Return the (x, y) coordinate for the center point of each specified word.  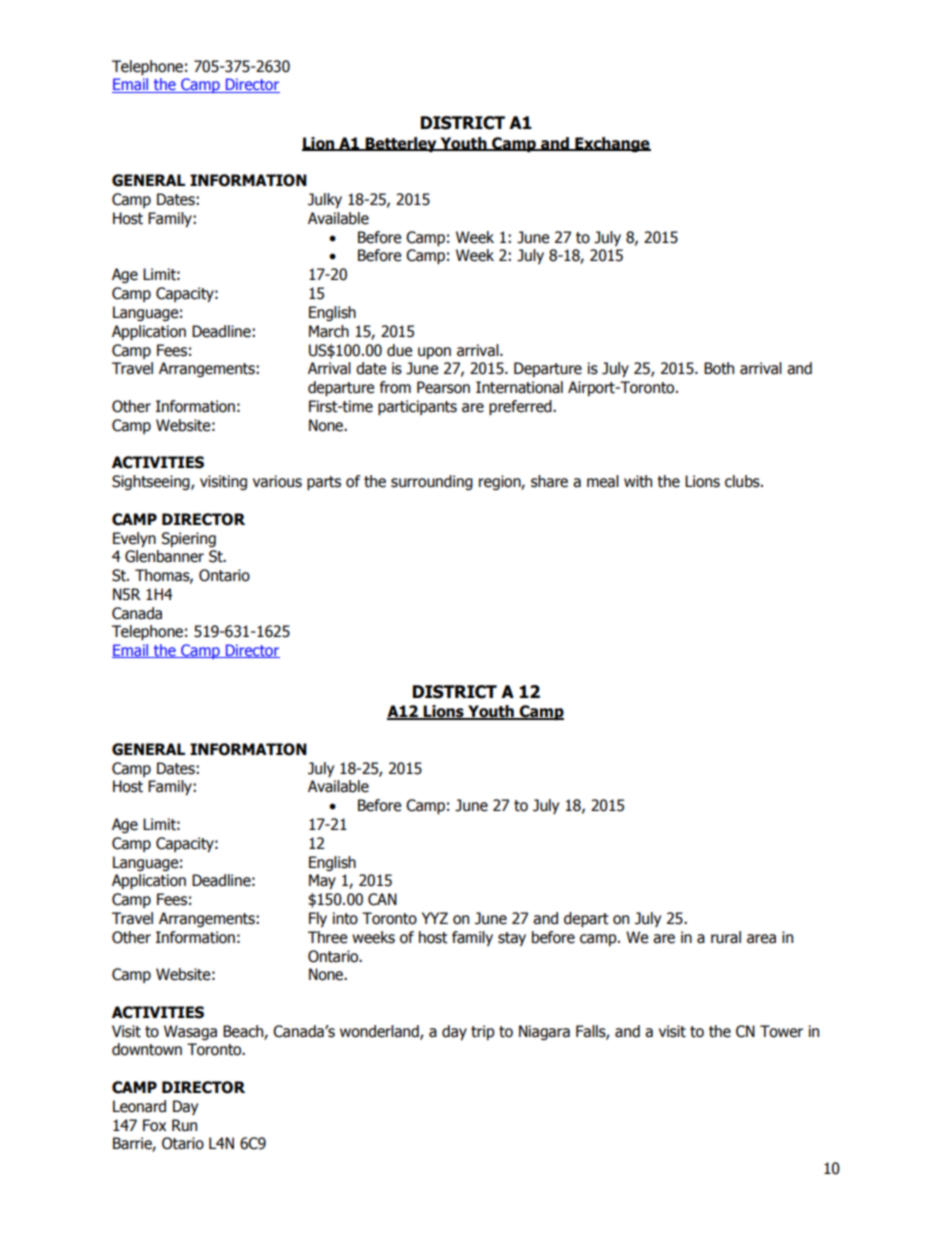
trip (483, 1032)
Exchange (612, 144)
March (329, 331)
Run (184, 1125)
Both (719, 368)
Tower (781, 1031)
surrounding (432, 482)
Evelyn (134, 539)
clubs (743, 481)
